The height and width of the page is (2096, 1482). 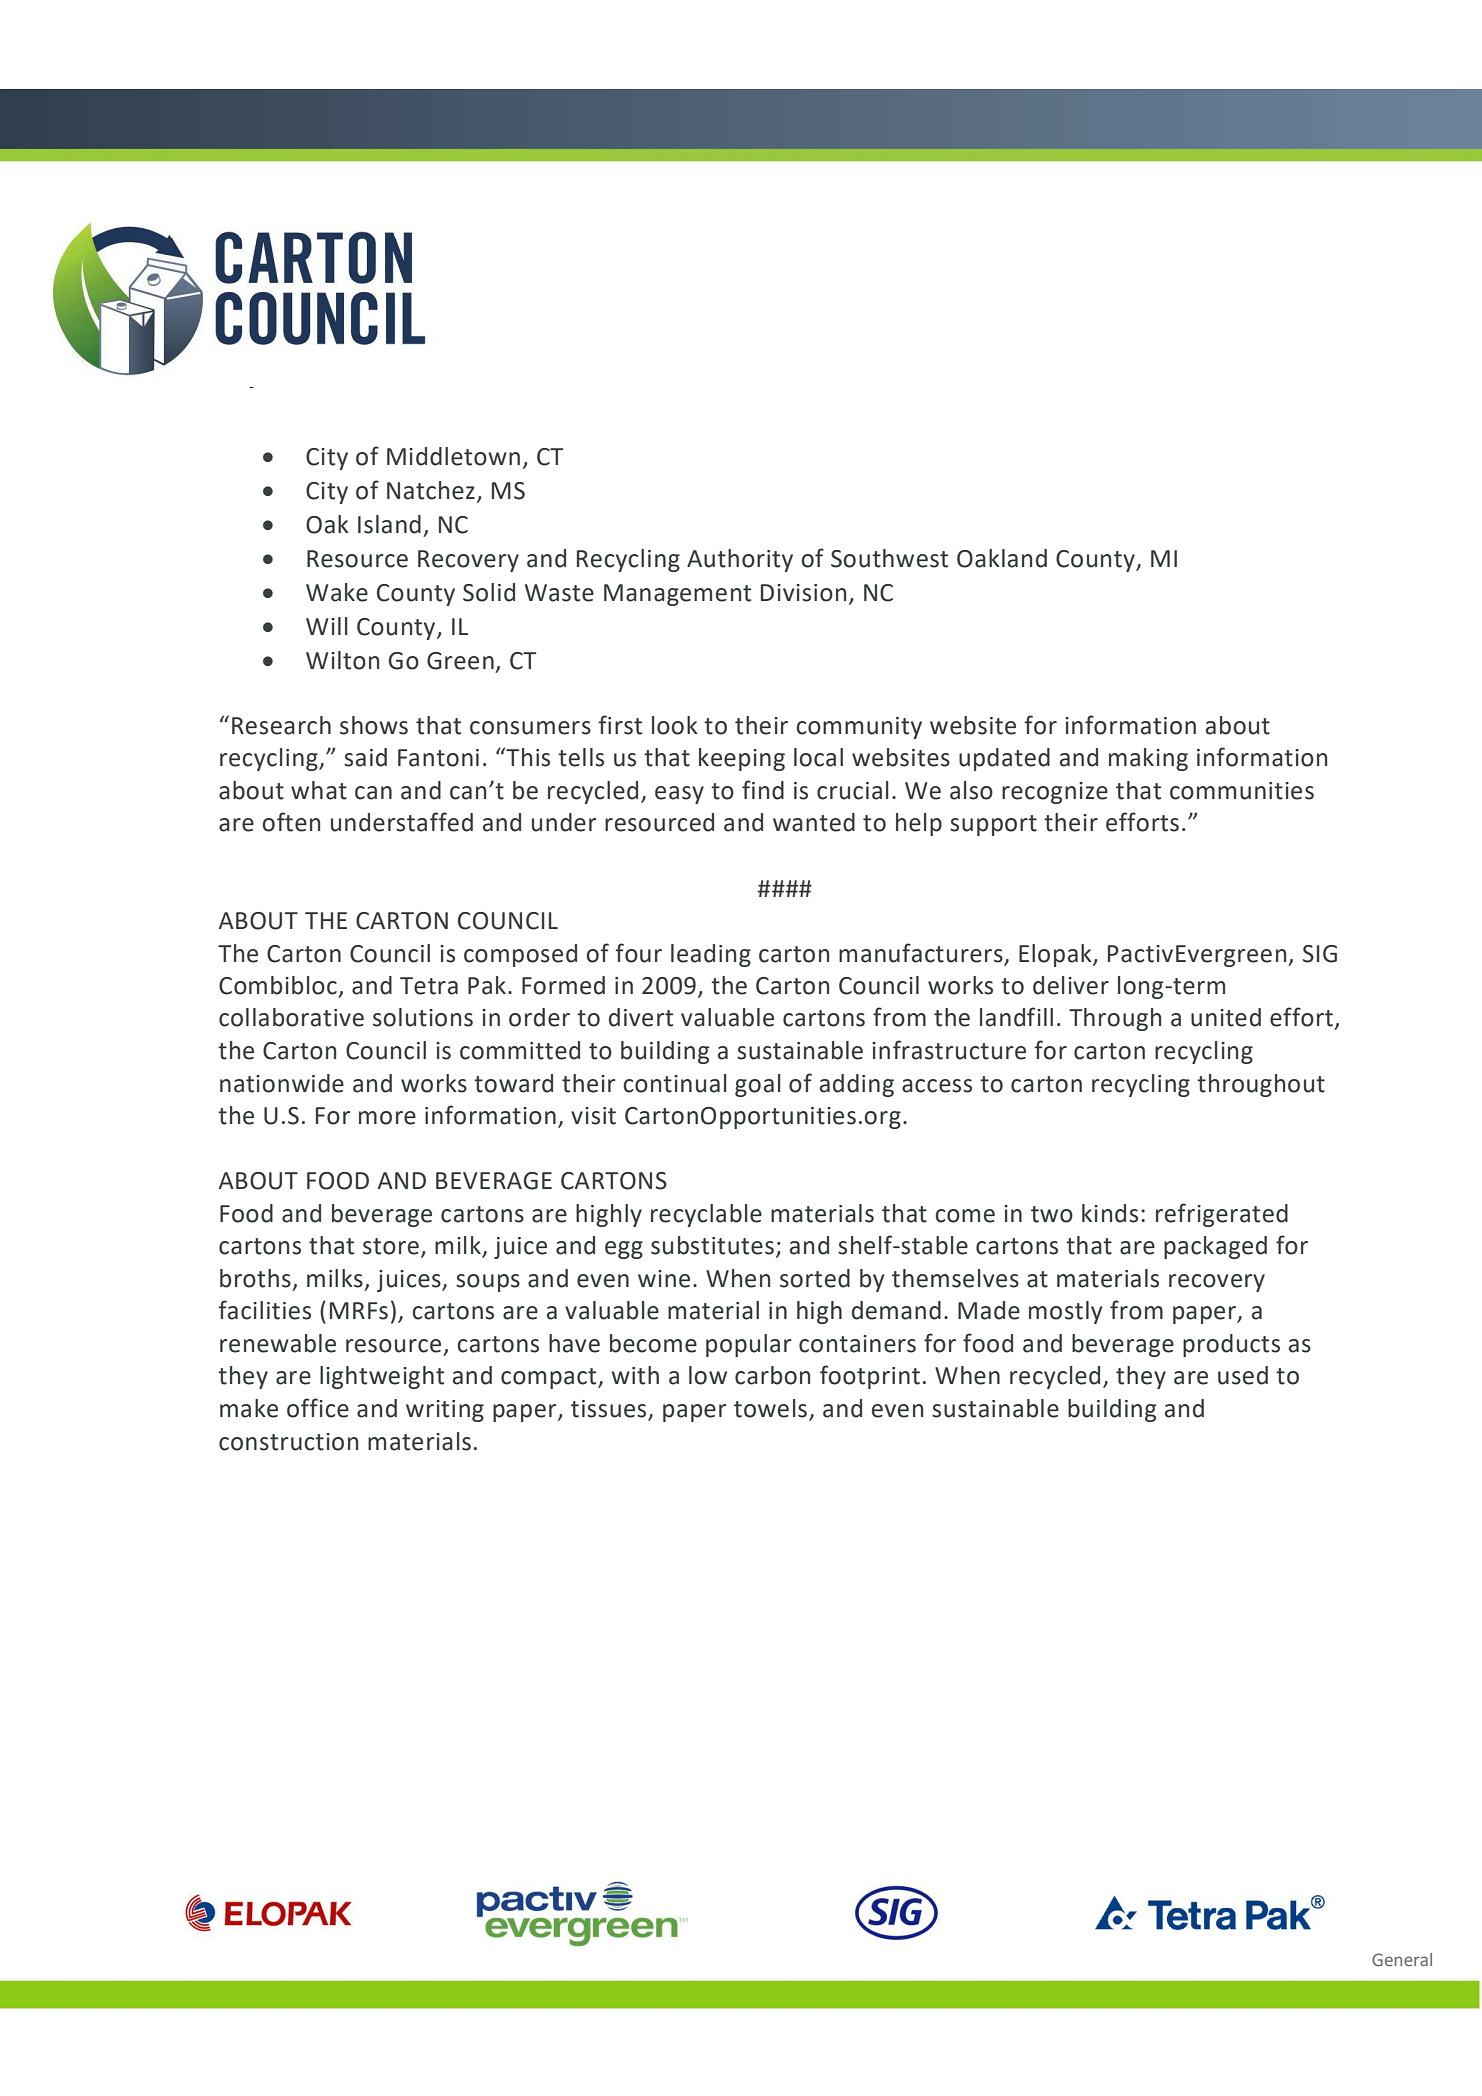 I want to click on Island, so click(x=389, y=524).
